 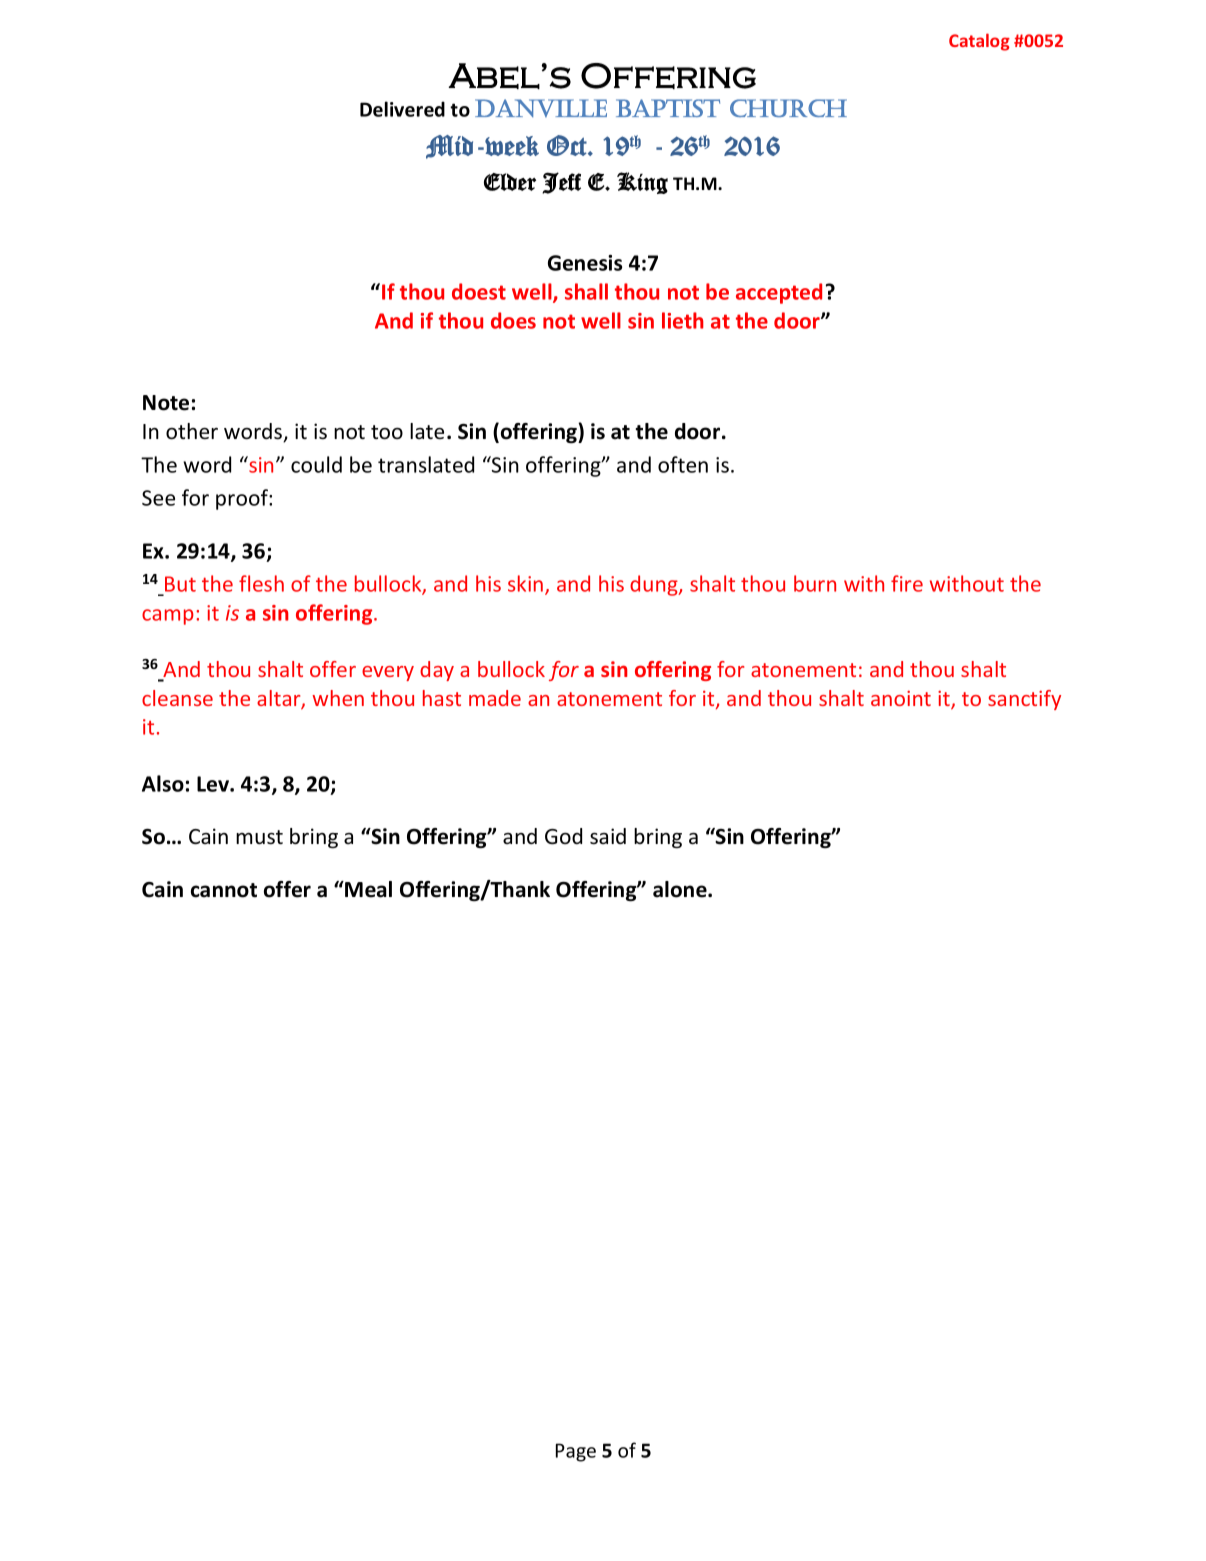 What do you see at coordinates (979, 42) in the page?
I see `Catalog` at bounding box center [979, 42].
